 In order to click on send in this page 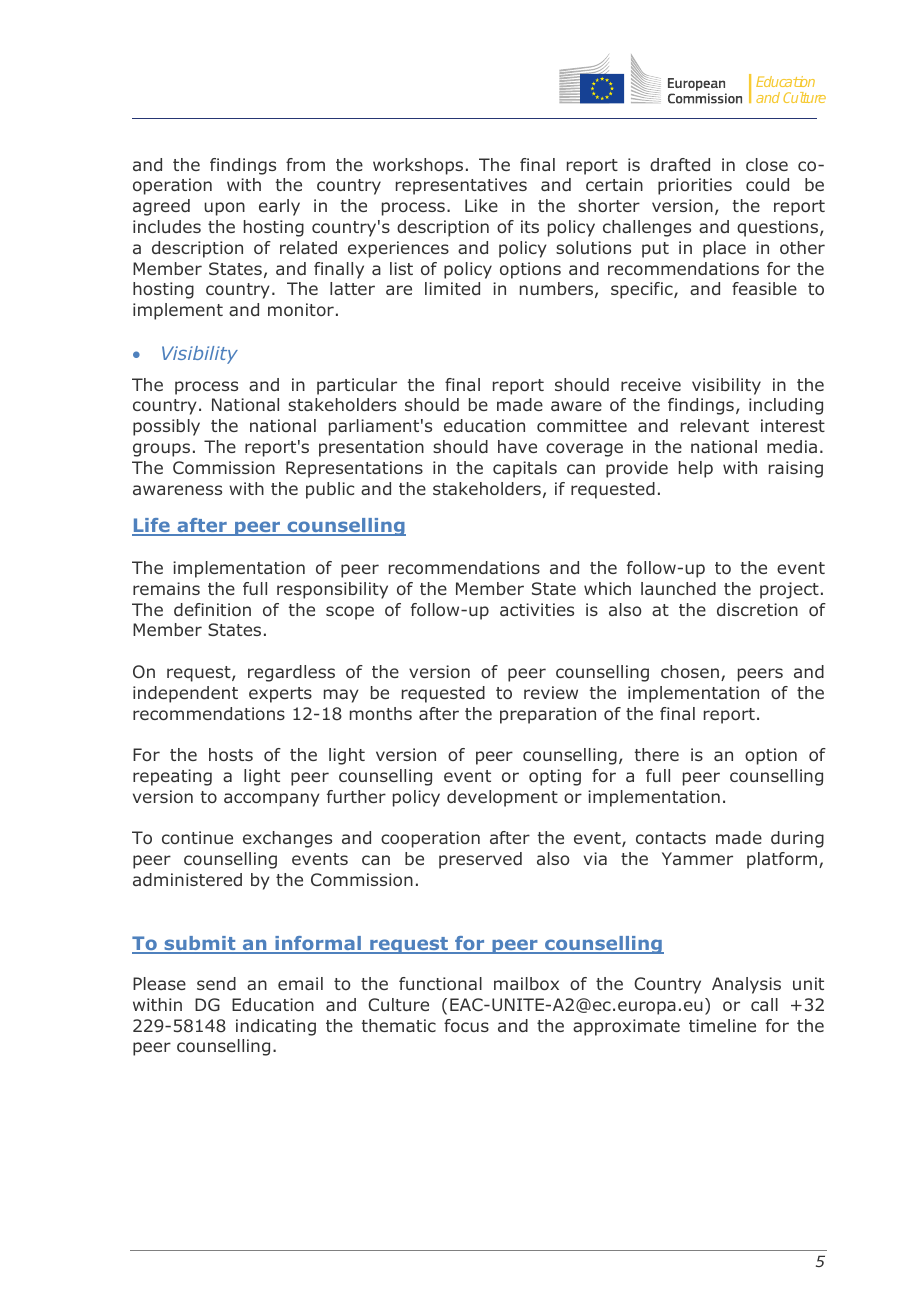, I will do `click(216, 983)`.
